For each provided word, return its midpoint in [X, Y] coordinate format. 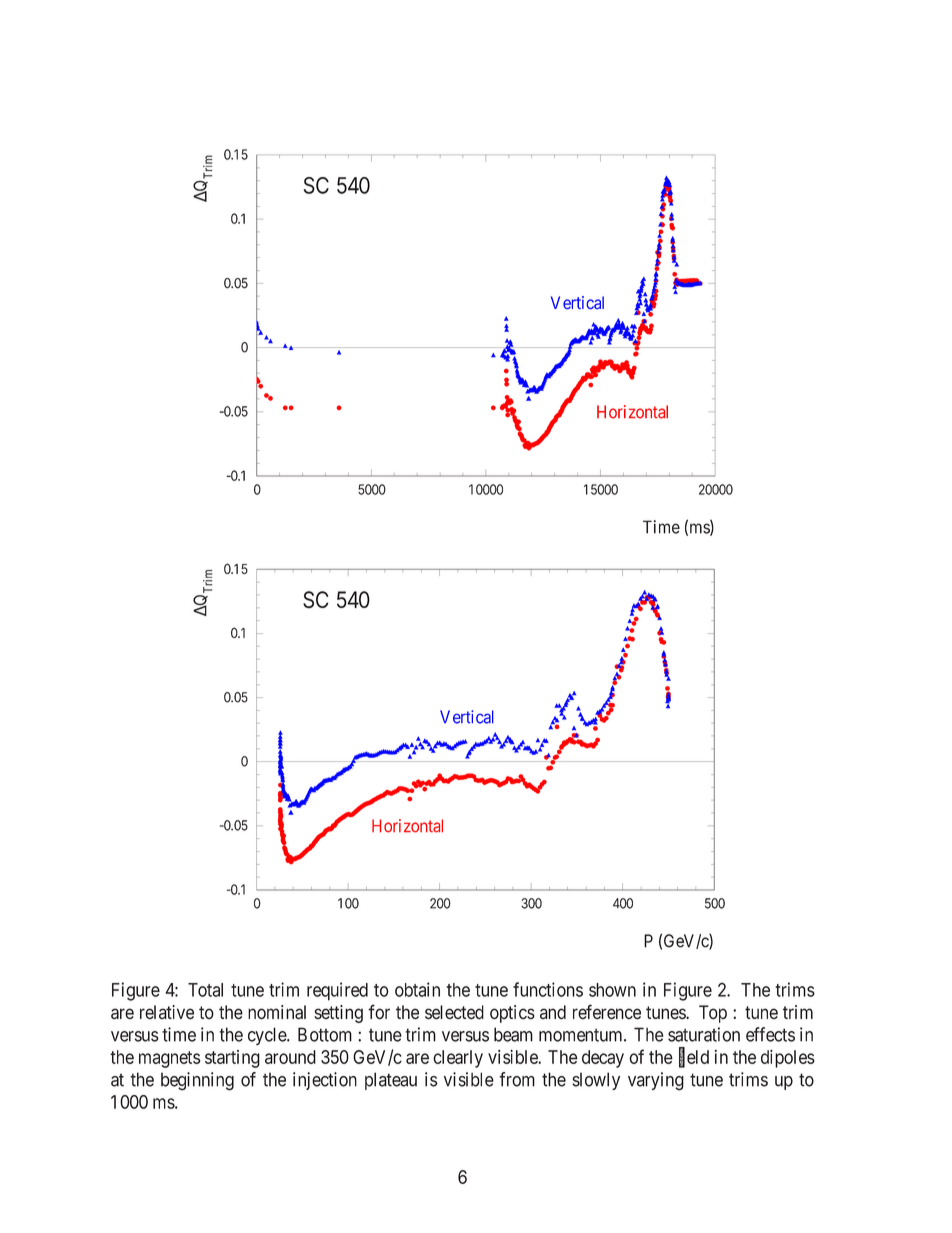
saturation [704, 1034]
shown [612, 990]
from [517, 1079]
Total [205, 990]
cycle [268, 1036]
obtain [417, 989]
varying [656, 1081]
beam [513, 1034]
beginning [197, 1081]
